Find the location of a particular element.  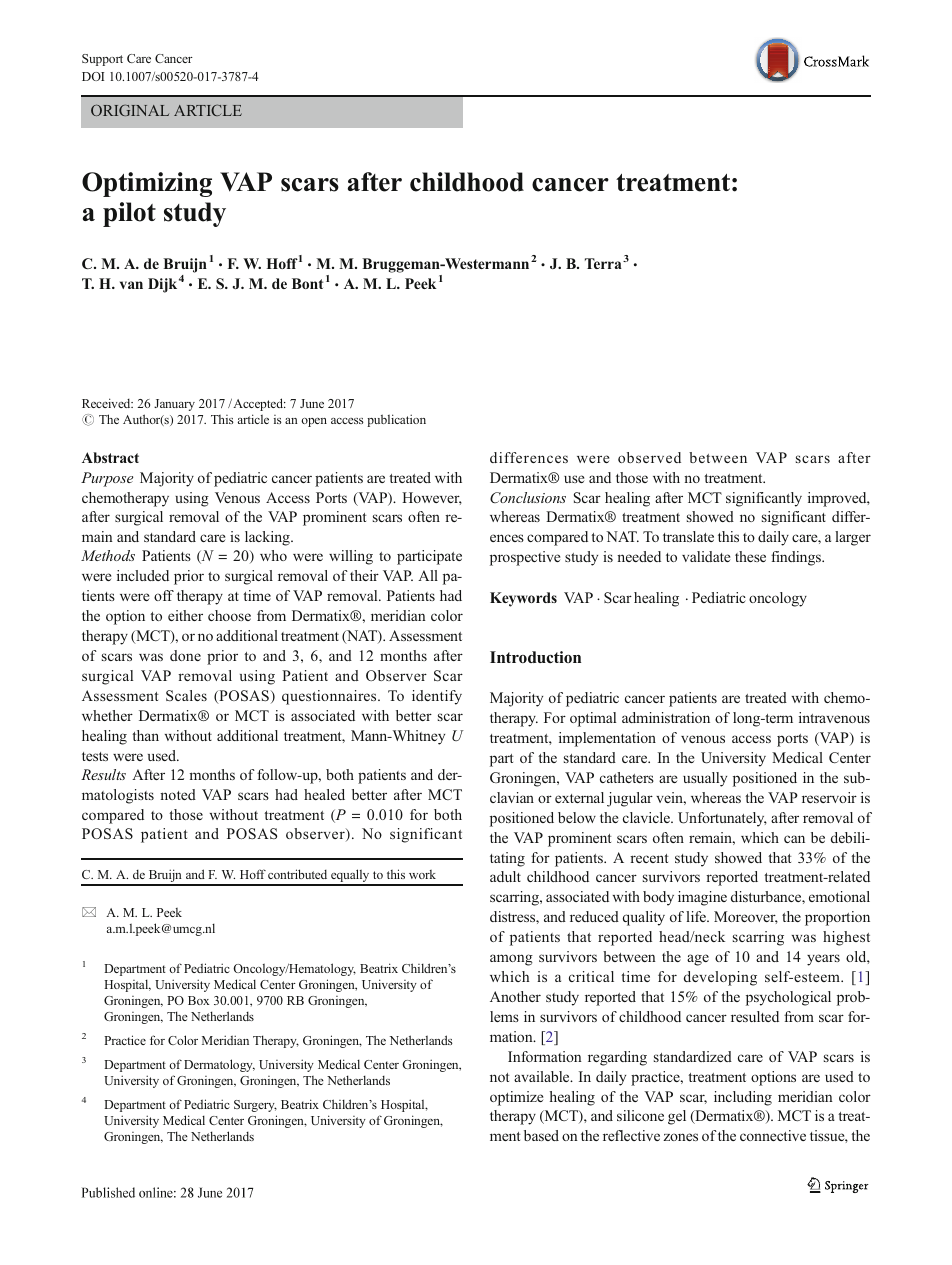

contributed is located at coordinates (297, 874).
